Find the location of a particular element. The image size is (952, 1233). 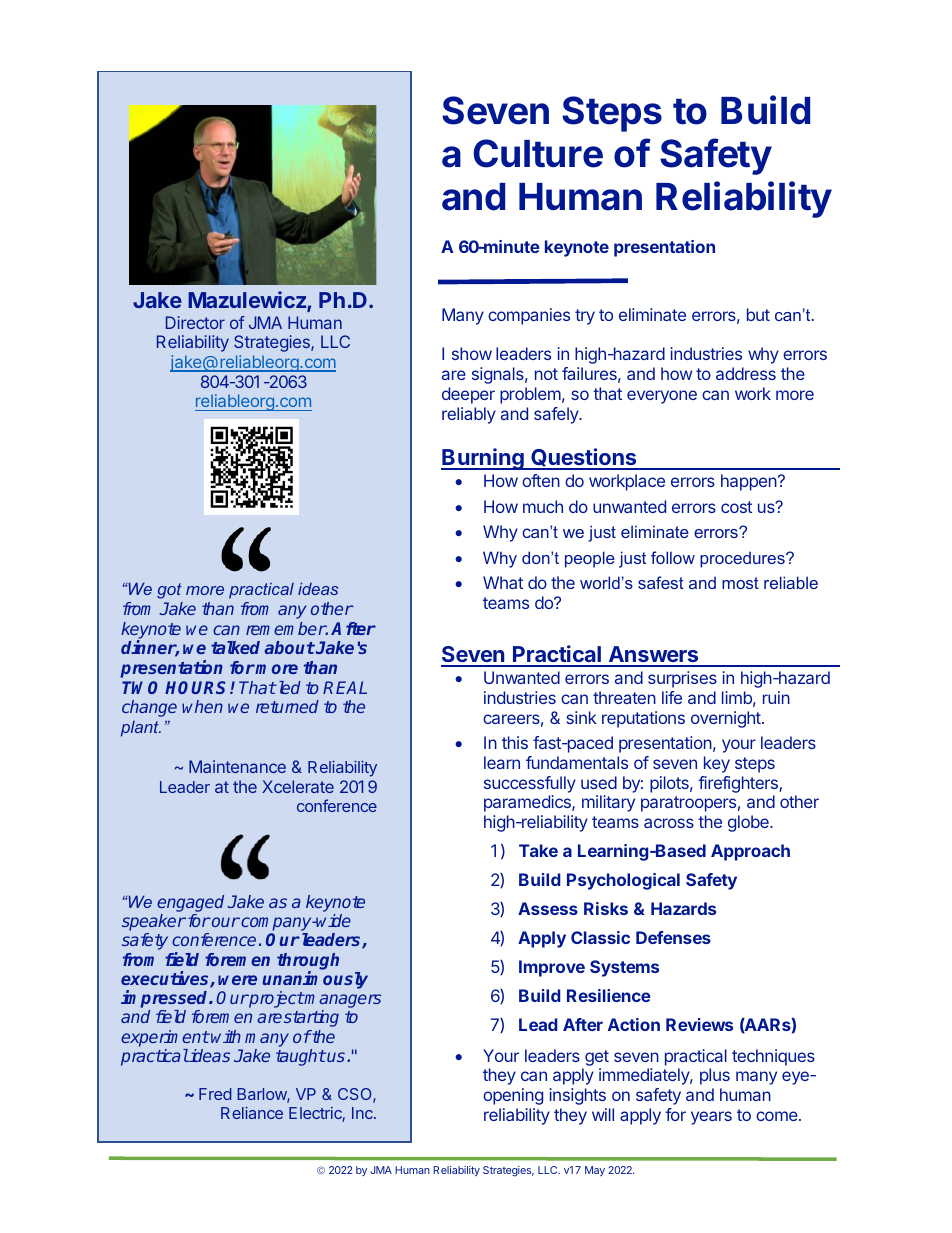

surprises is located at coordinates (682, 679).
